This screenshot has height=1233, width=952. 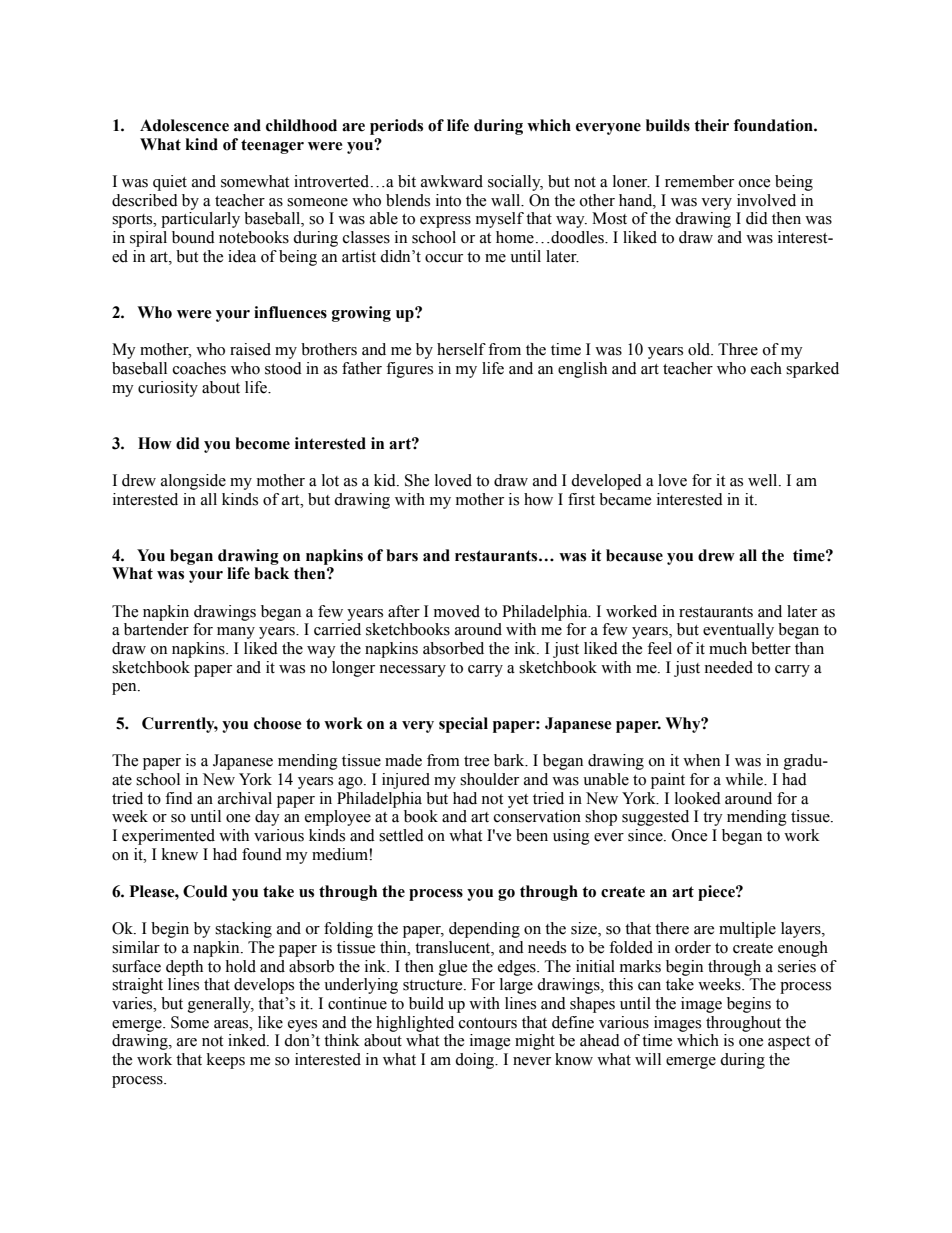 What do you see at coordinates (711, 125) in the screenshot?
I see `their` at bounding box center [711, 125].
